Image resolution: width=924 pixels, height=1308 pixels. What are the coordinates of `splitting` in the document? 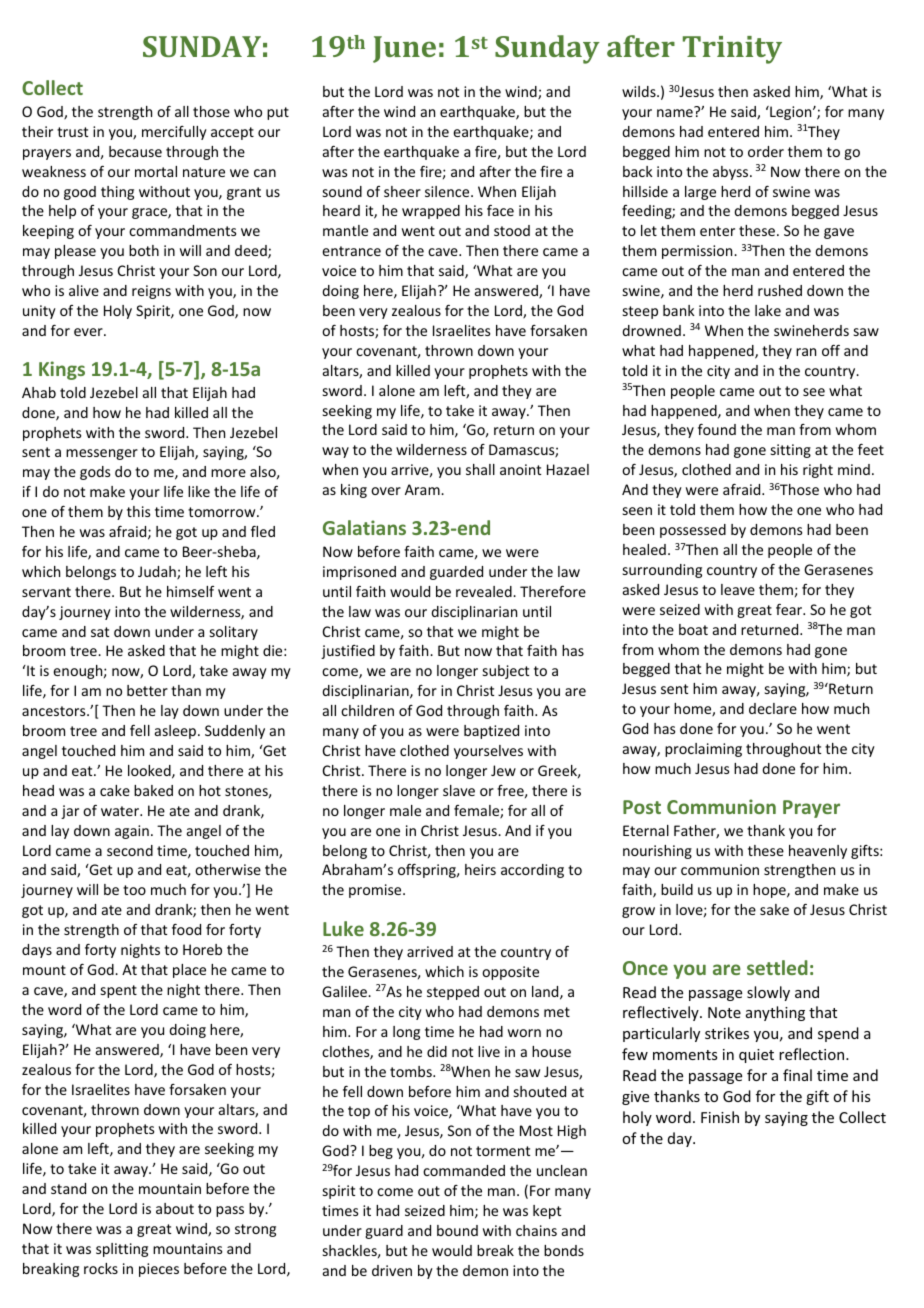 It's located at (122, 1250).
